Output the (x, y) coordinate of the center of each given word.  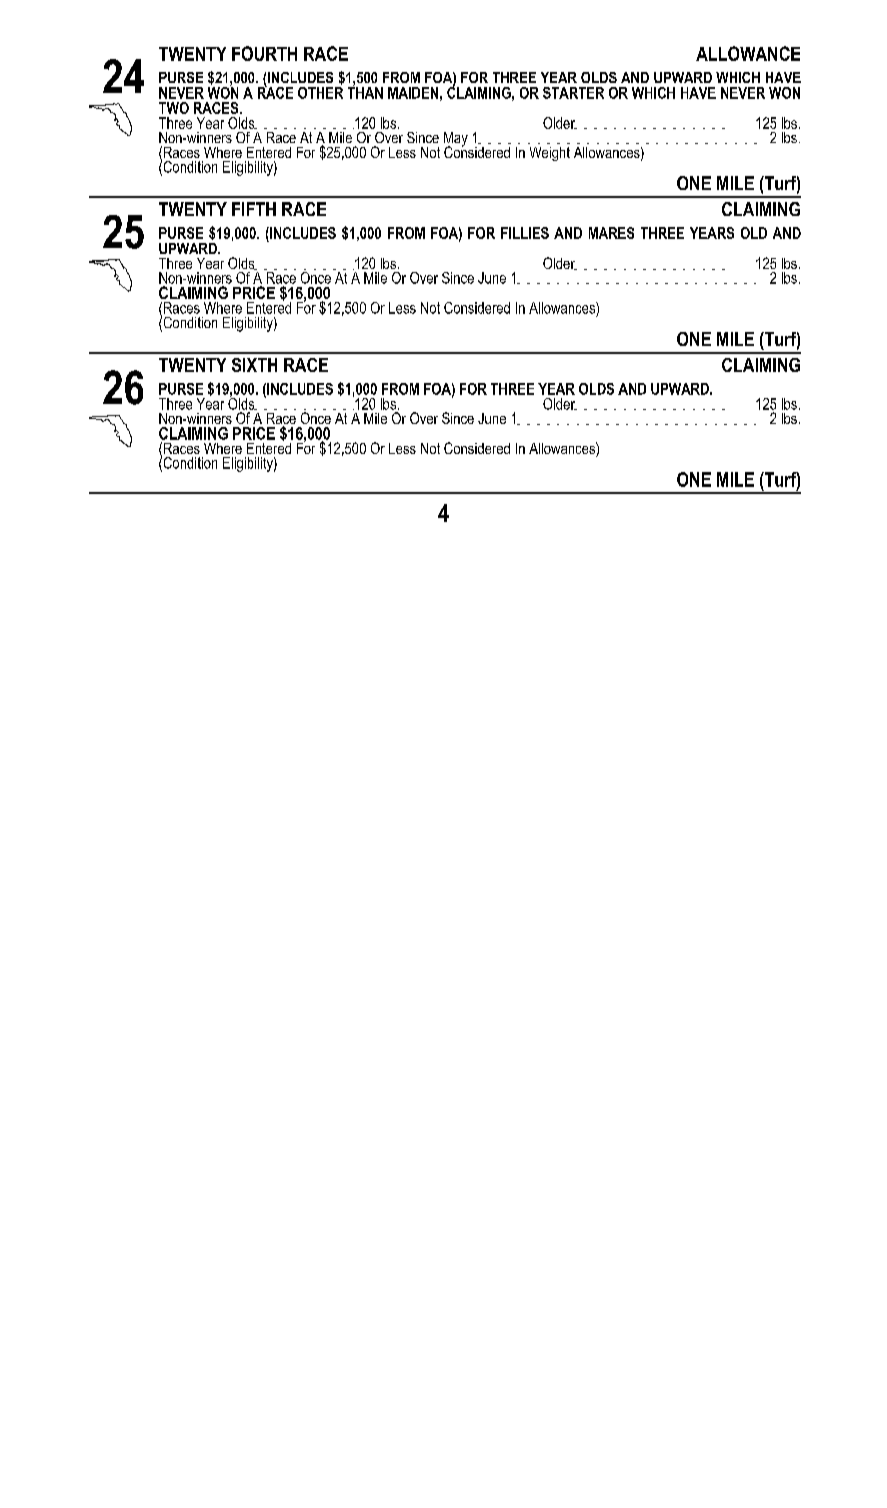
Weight (550, 154)
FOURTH (264, 53)
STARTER (573, 93)
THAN (365, 92)
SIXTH (254, 365)
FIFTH (254, 209)
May (456, 140)
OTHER (320, 91)
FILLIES (525, 233)
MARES (611, 233)
